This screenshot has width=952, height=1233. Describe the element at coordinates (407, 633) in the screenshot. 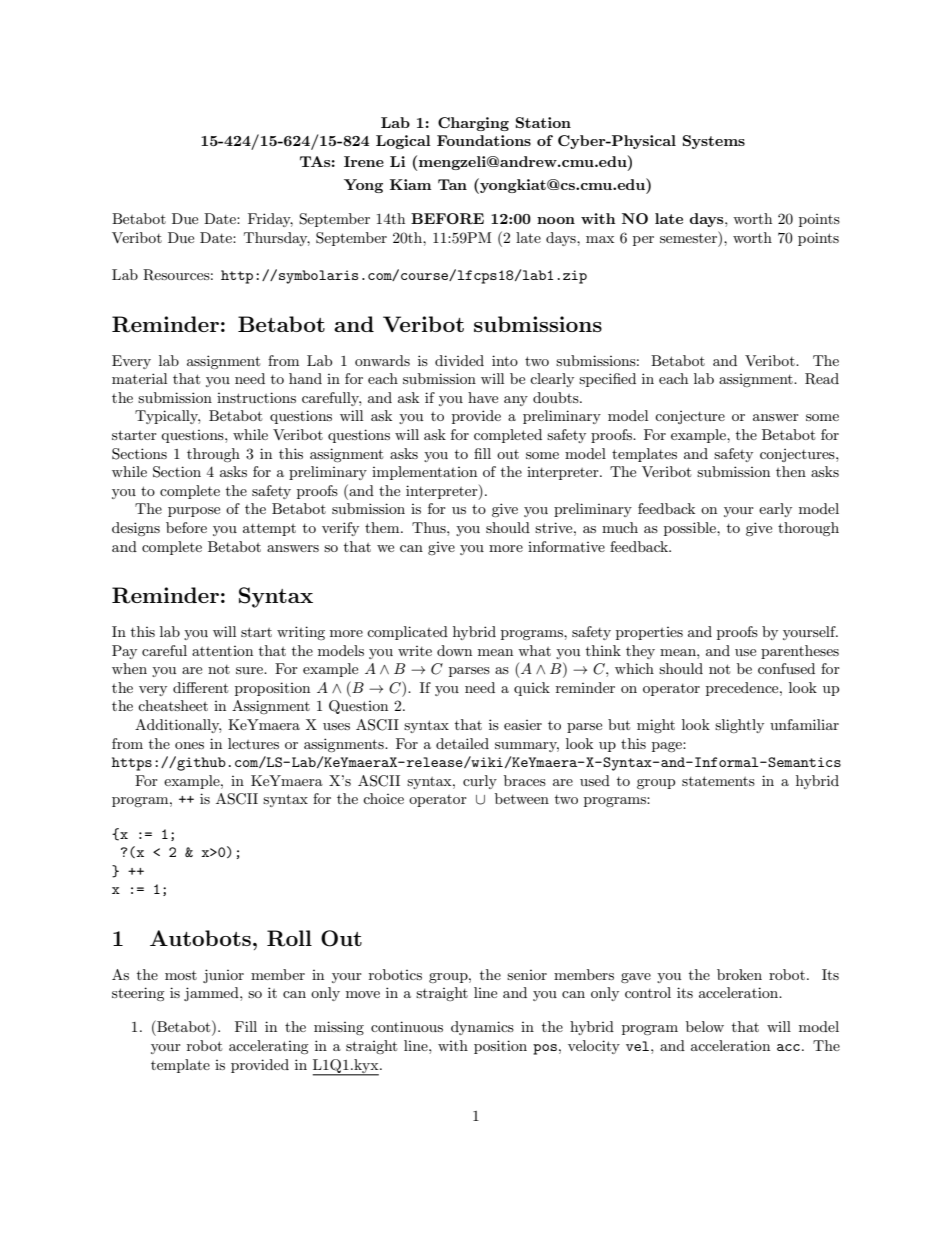

I see `complicated` at that location.
